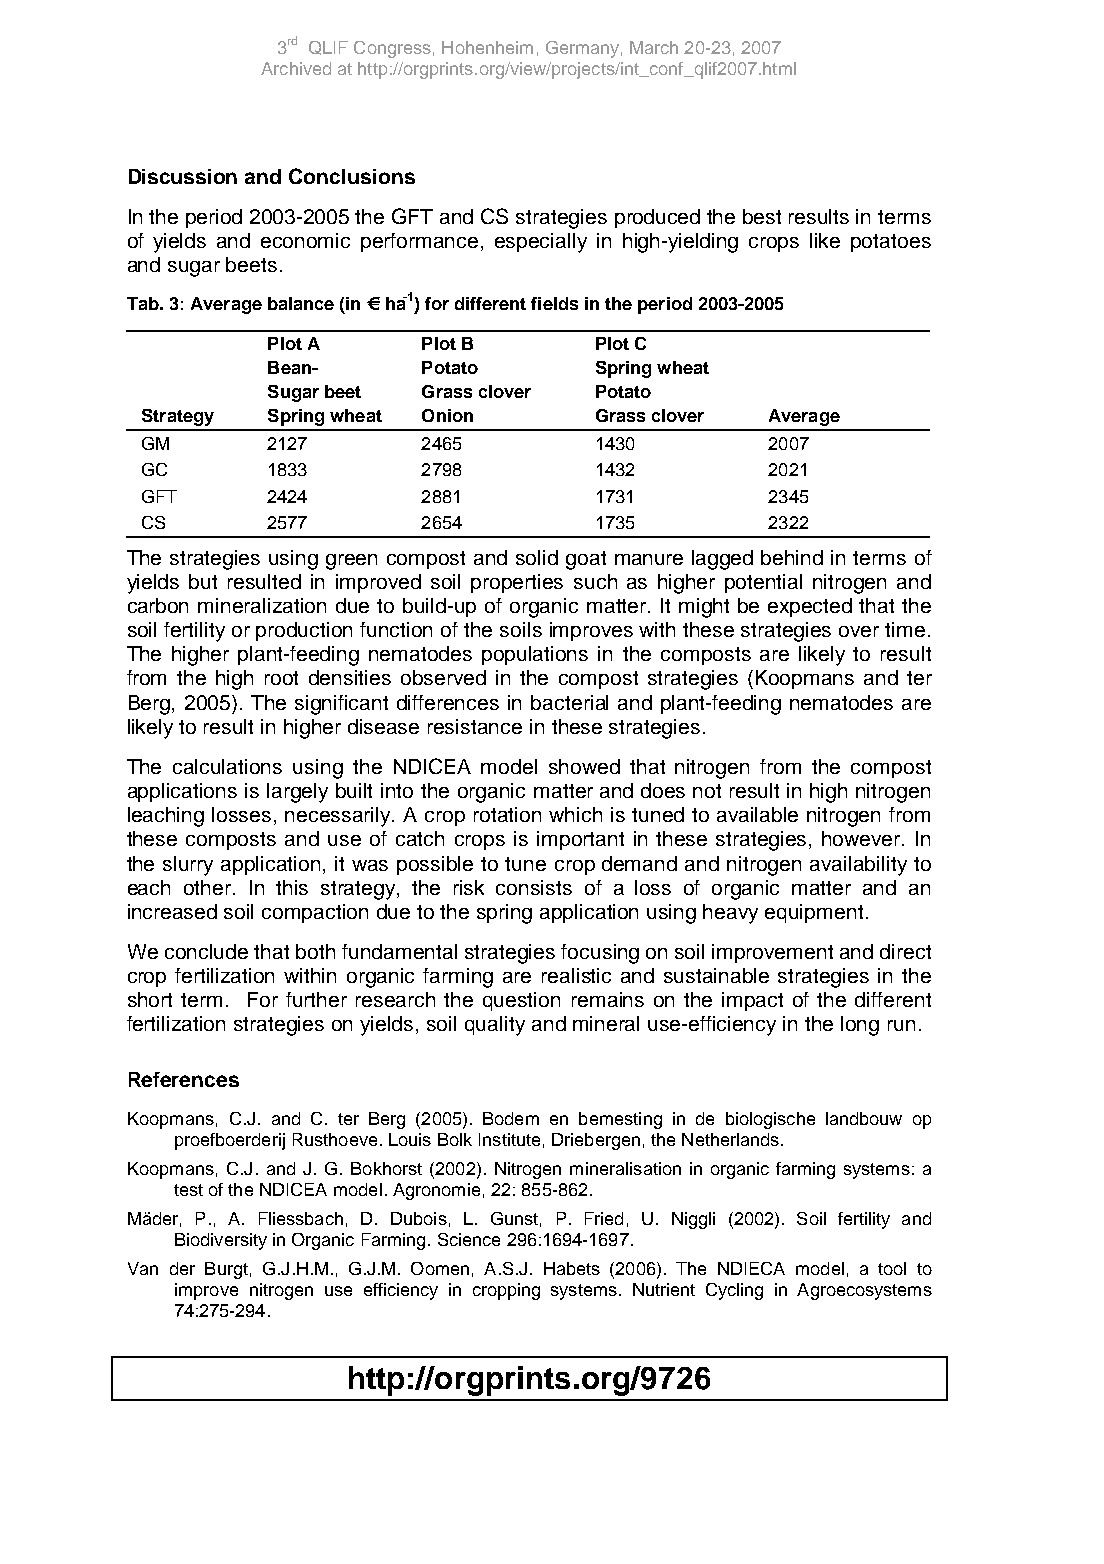  Describe the element at coordinates (537, 557) in the page. I see `solid` at that location.
